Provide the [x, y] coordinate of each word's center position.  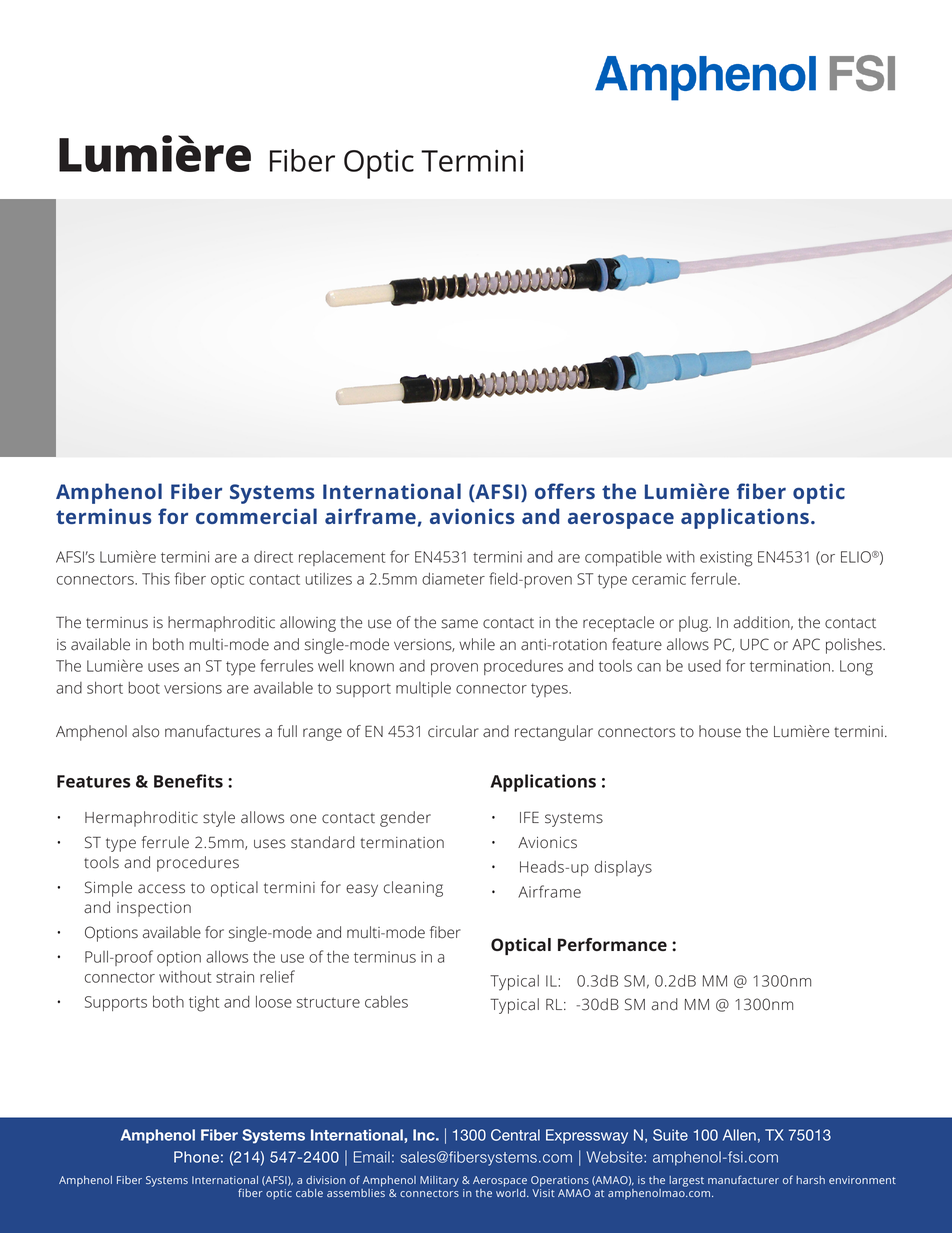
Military [439, 1181]
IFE [529, 817]
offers [565, 491]
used [704, 666]
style [219, 819]
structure [328, 1002]
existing [726, 559]
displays [623, 868]
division [326, 1180]
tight [204, 1004]
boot [144, 688]
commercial [256, 516]
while [477, 644]
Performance [612, 944]
